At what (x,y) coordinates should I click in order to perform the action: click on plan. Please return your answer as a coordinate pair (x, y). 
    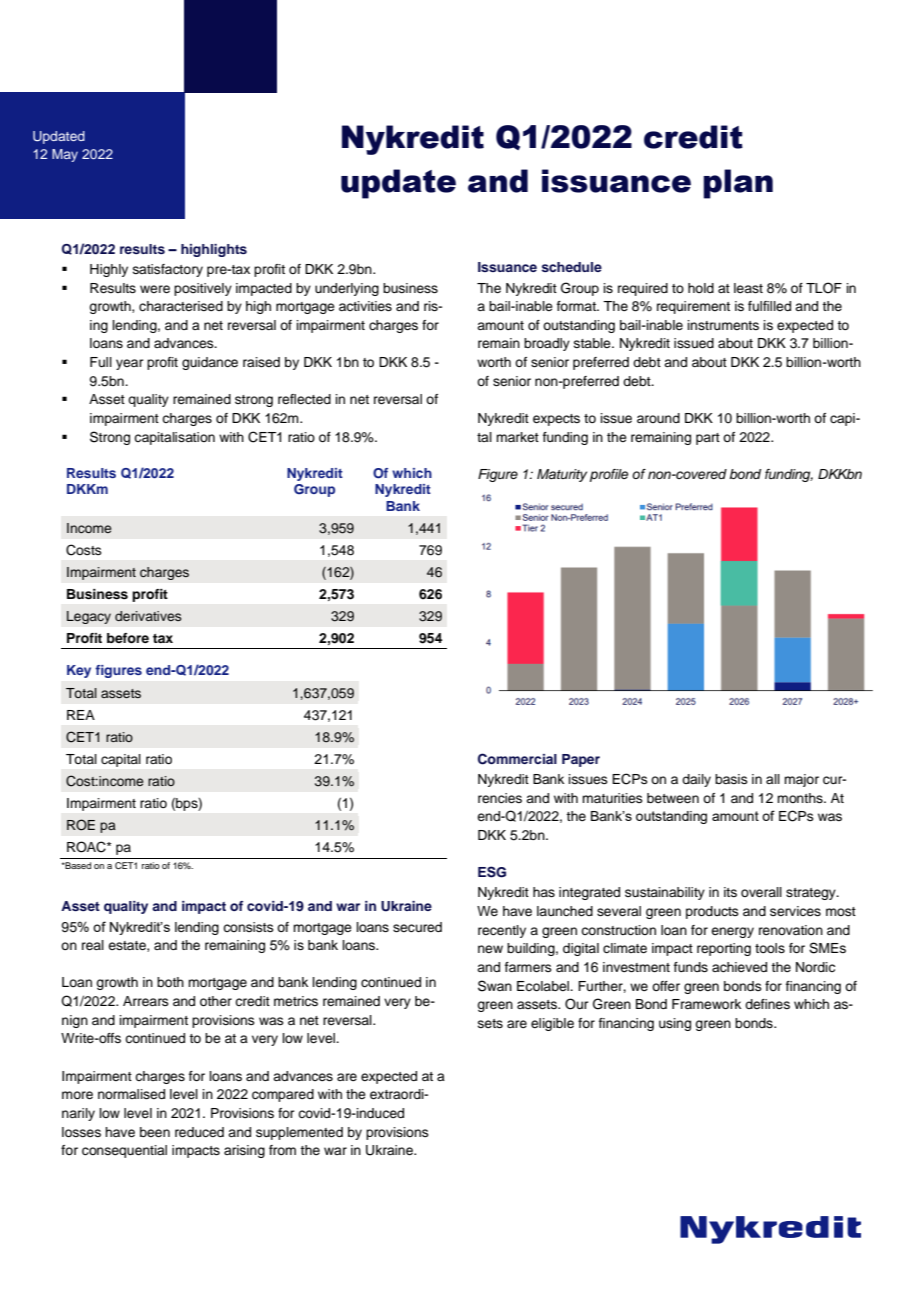
    Looking at the image, I should click on (738, 184).
